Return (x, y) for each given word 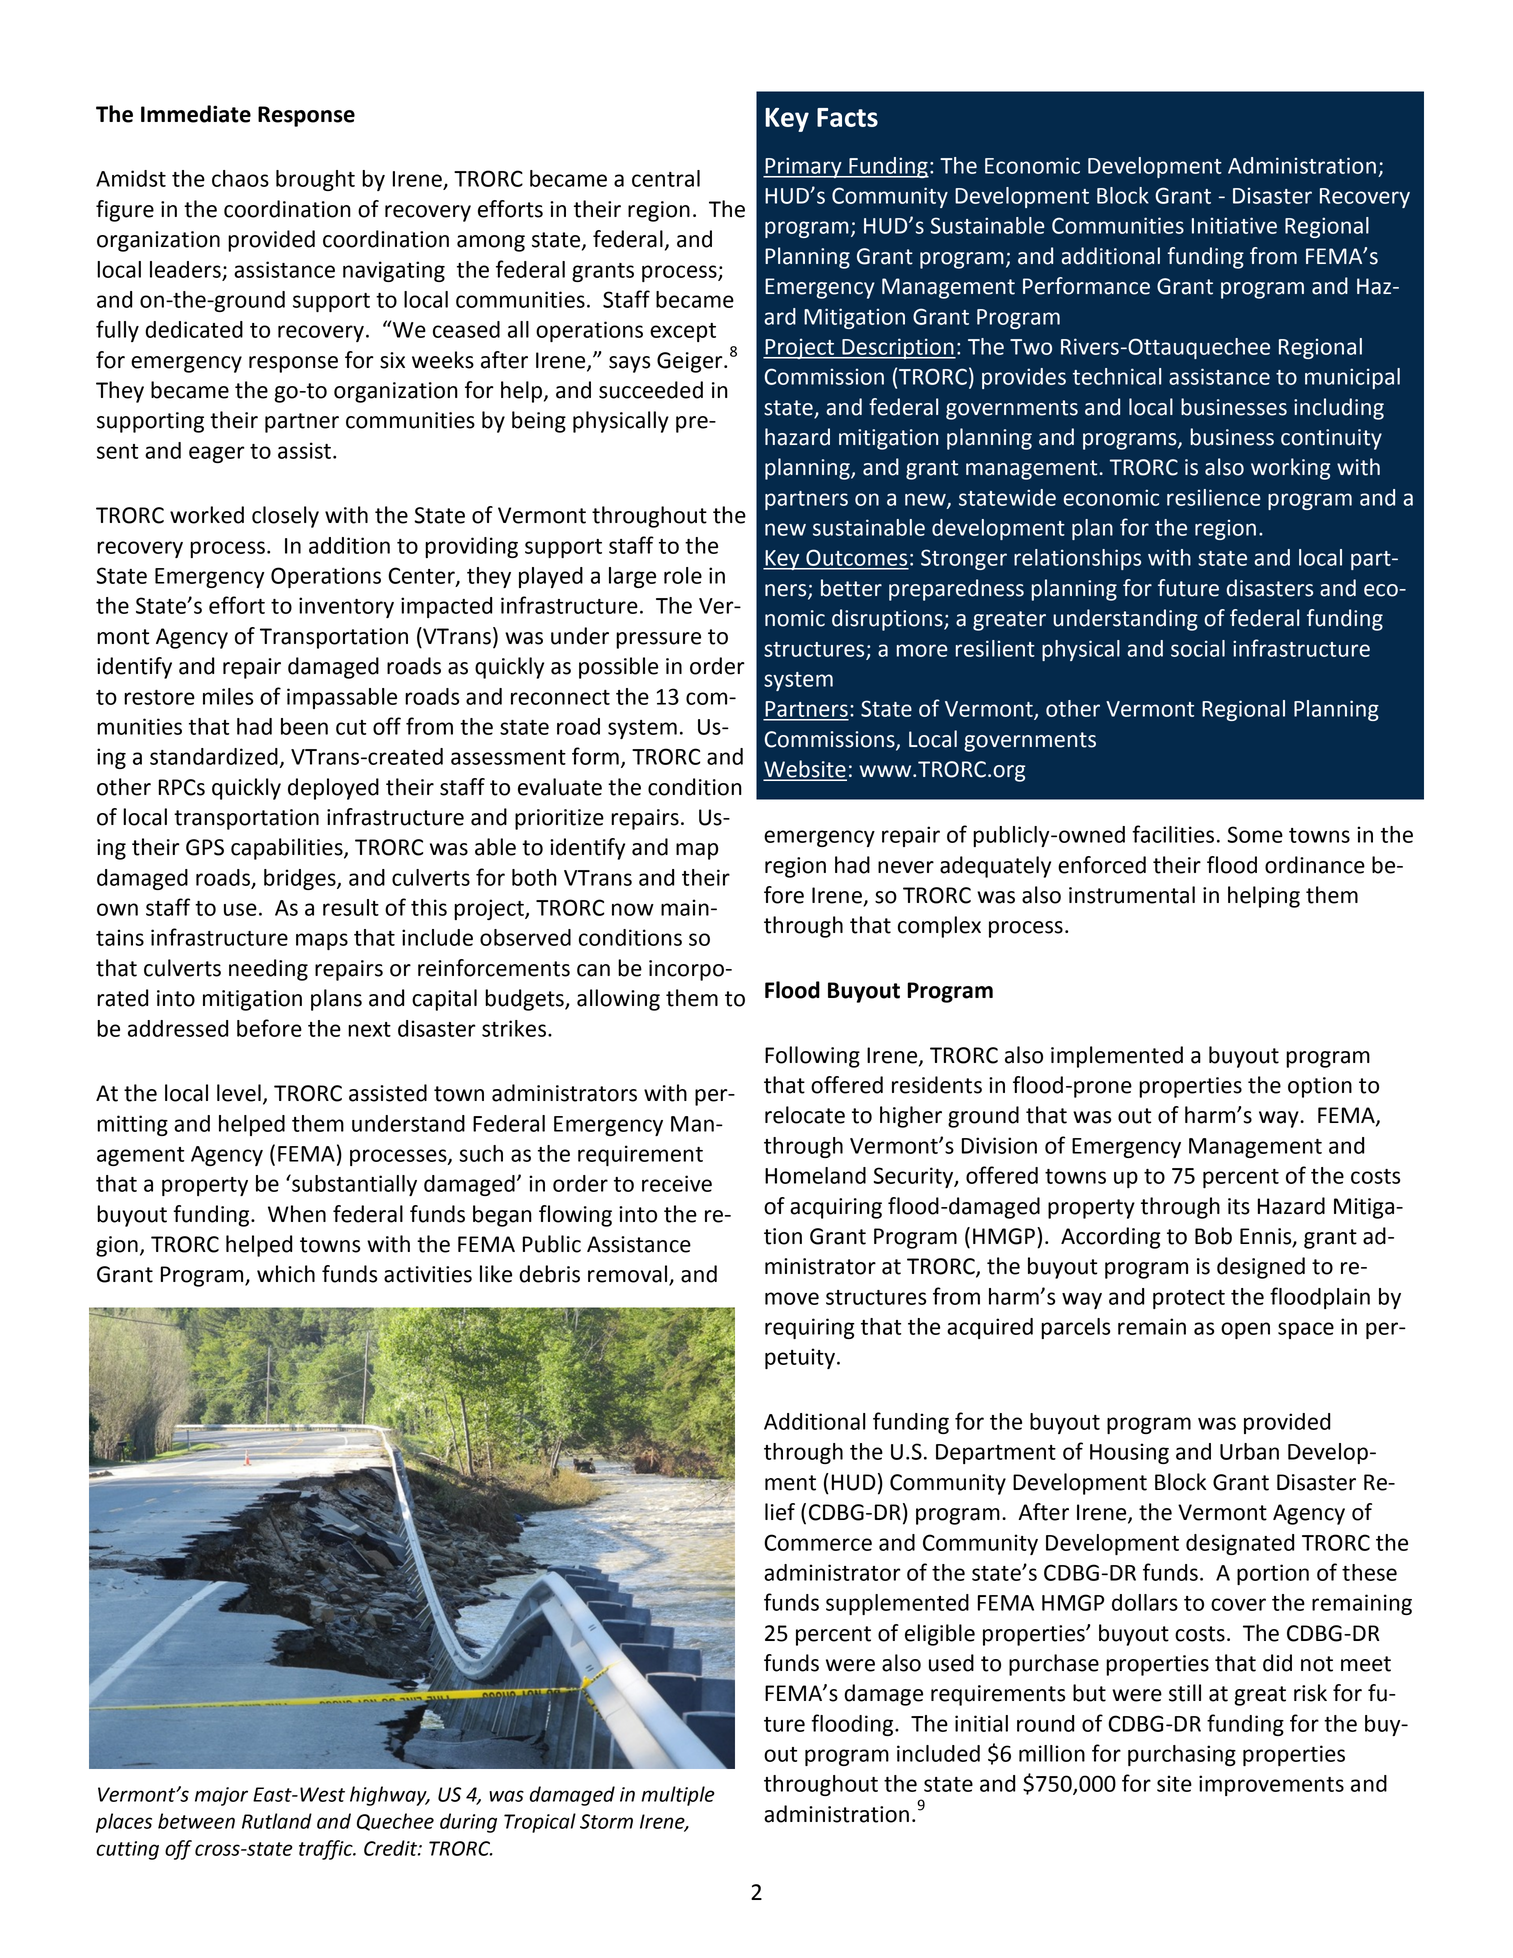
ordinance (1315, 865)
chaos (240, 178)
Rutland (277, 1821)
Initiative (1234, 225)
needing (268, 970)
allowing (618, 1000)
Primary (803, 167)
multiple (678, 1796)
